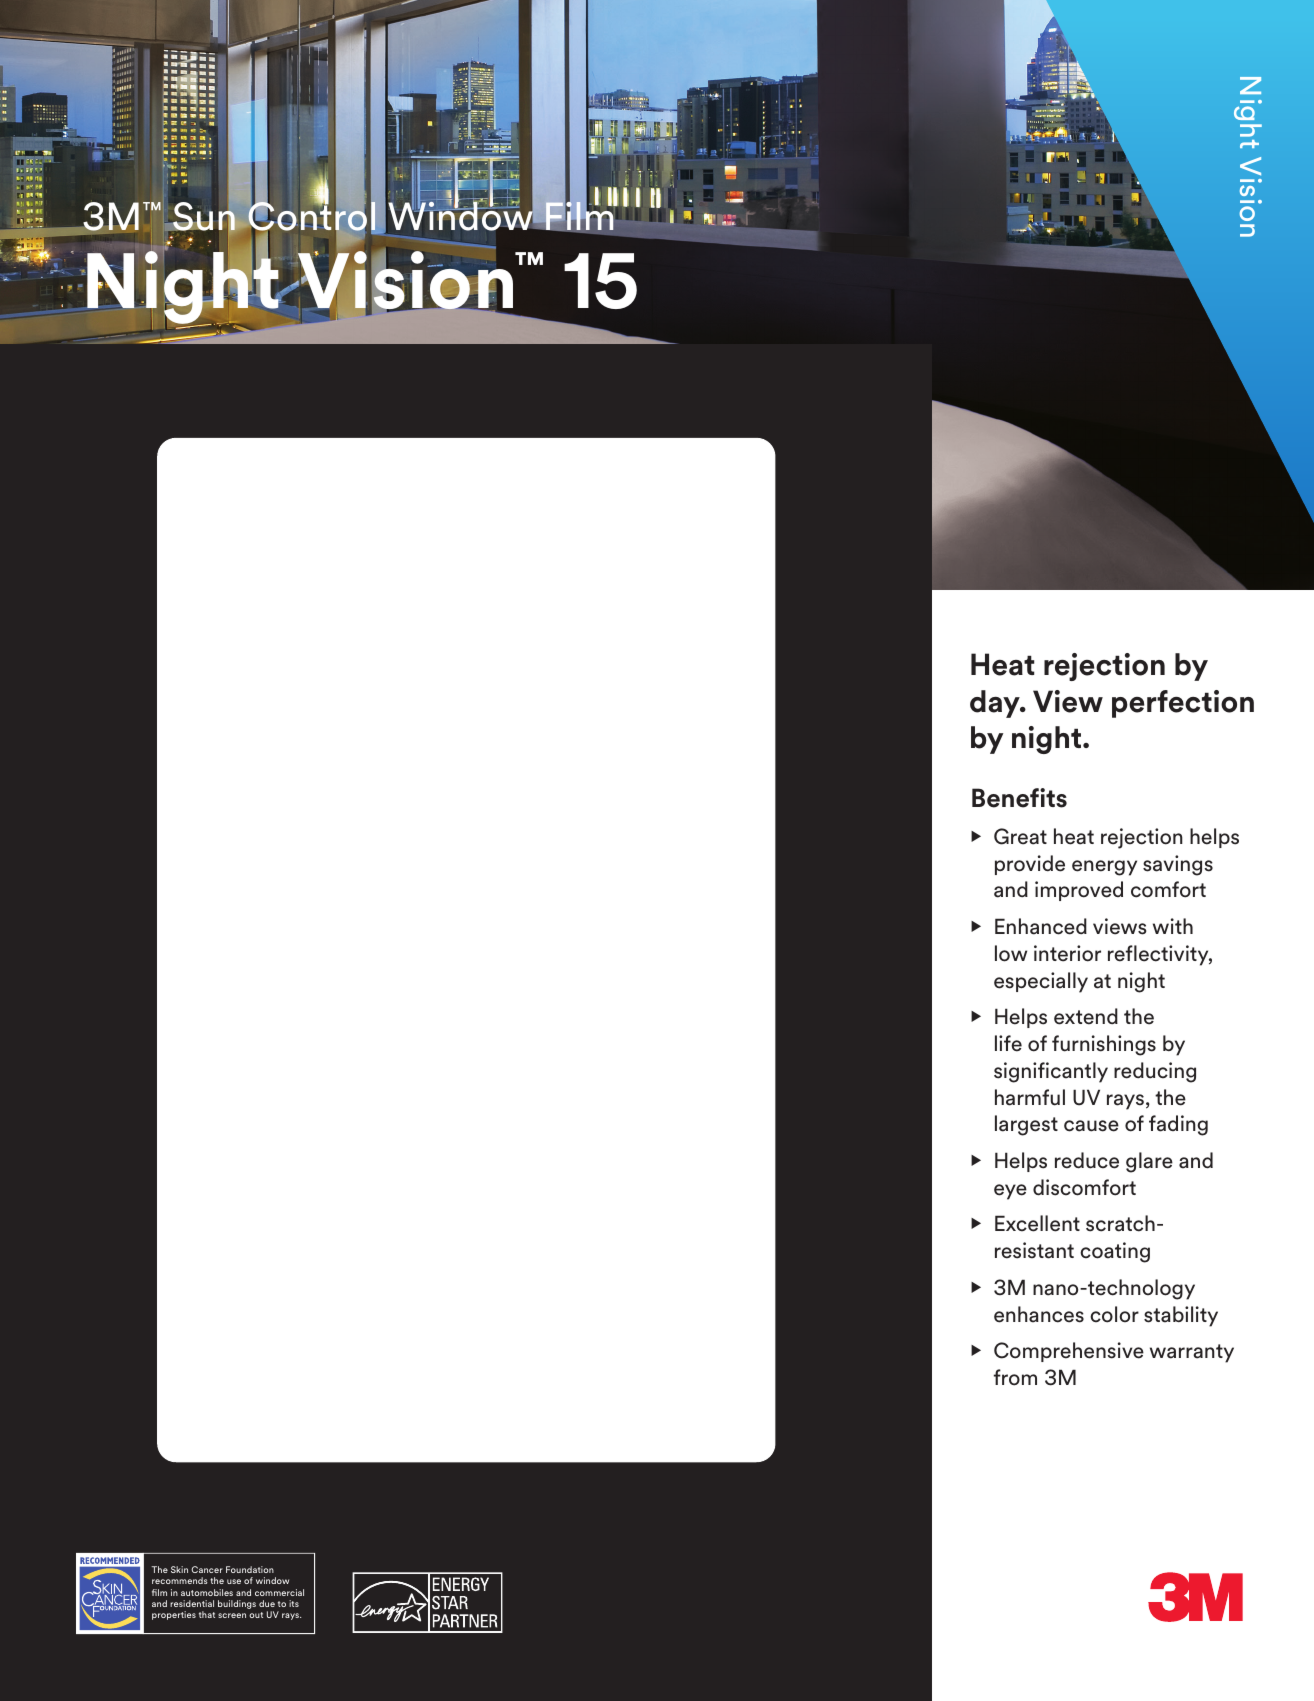 Image resolution: width=1314 pixels, height=1701 pixels. What do you see at coordinates (1183, 704) in the screenshot?
I see `perfection` at bounding box center [1183, 704].
